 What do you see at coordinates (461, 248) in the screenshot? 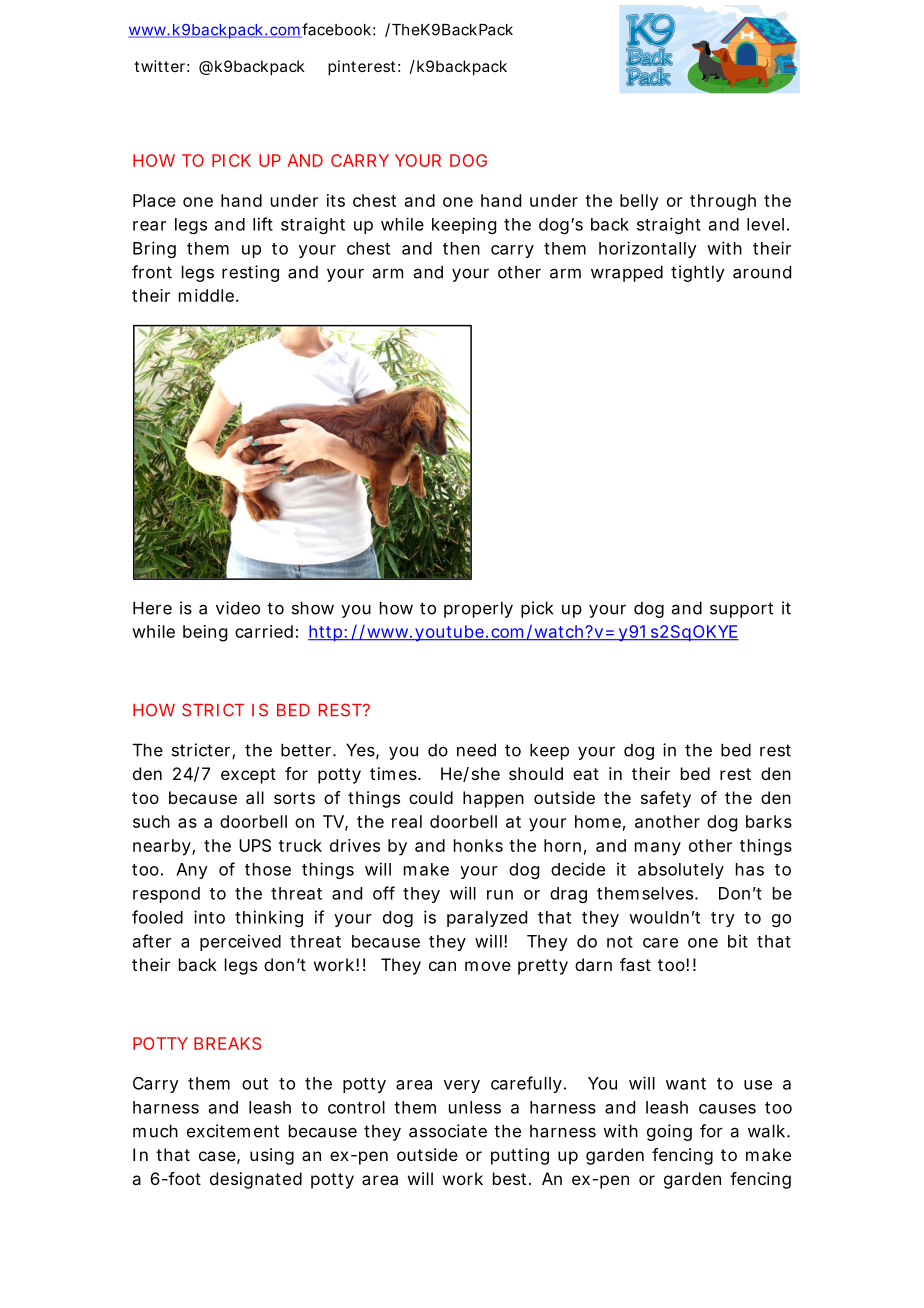
I see `then` at bounding box center [461, 248].
